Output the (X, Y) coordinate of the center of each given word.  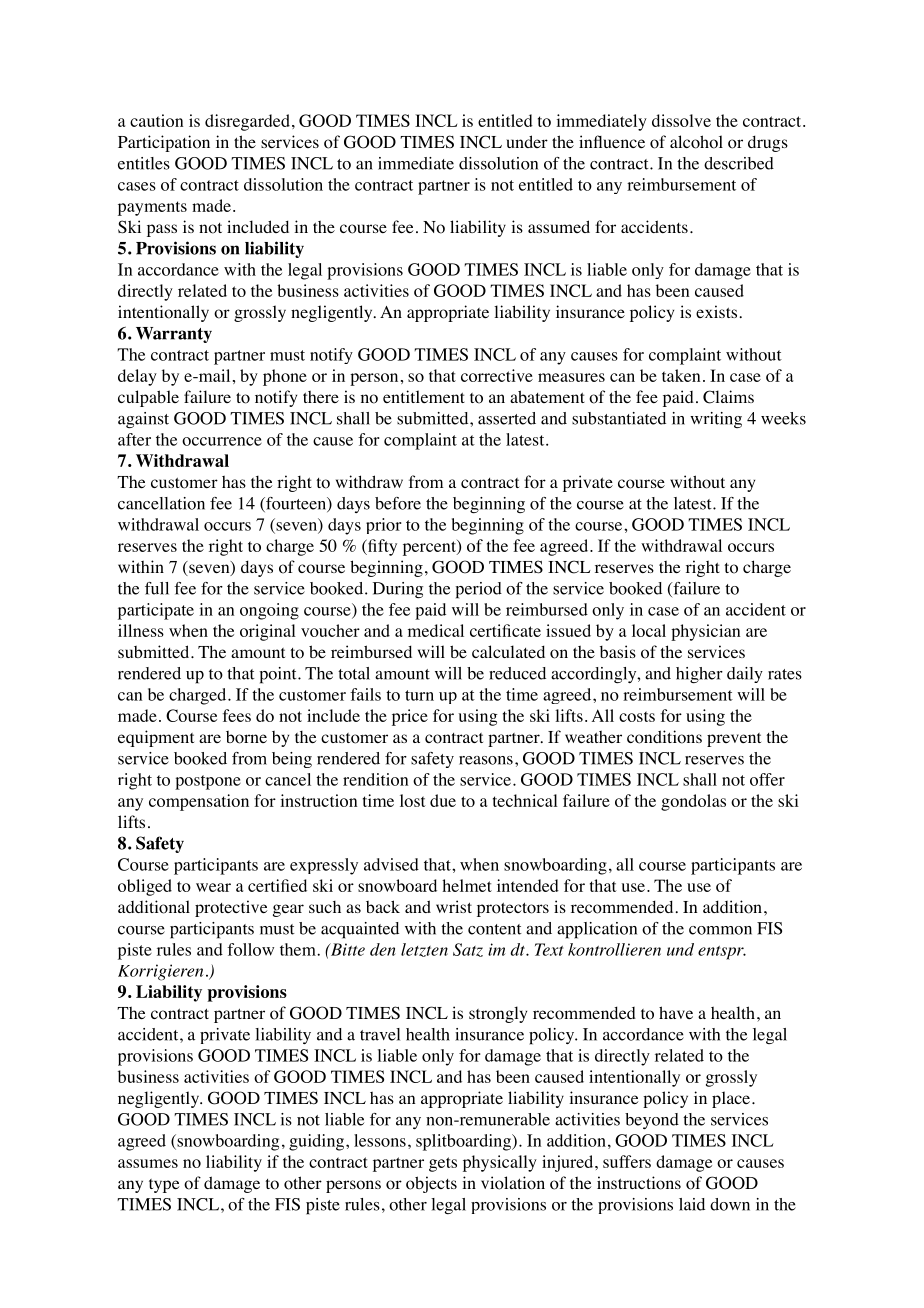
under (527, 141)
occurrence (222, 441)
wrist (454, 906)
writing (716, 420)
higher (699, 675)
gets (443, 1164)
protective (231, 908)
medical (436, 630)
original (268, 632)
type (164, 1186)
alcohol (696, 142)
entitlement (424, 396)
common (720, 930)
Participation (164, 143)
